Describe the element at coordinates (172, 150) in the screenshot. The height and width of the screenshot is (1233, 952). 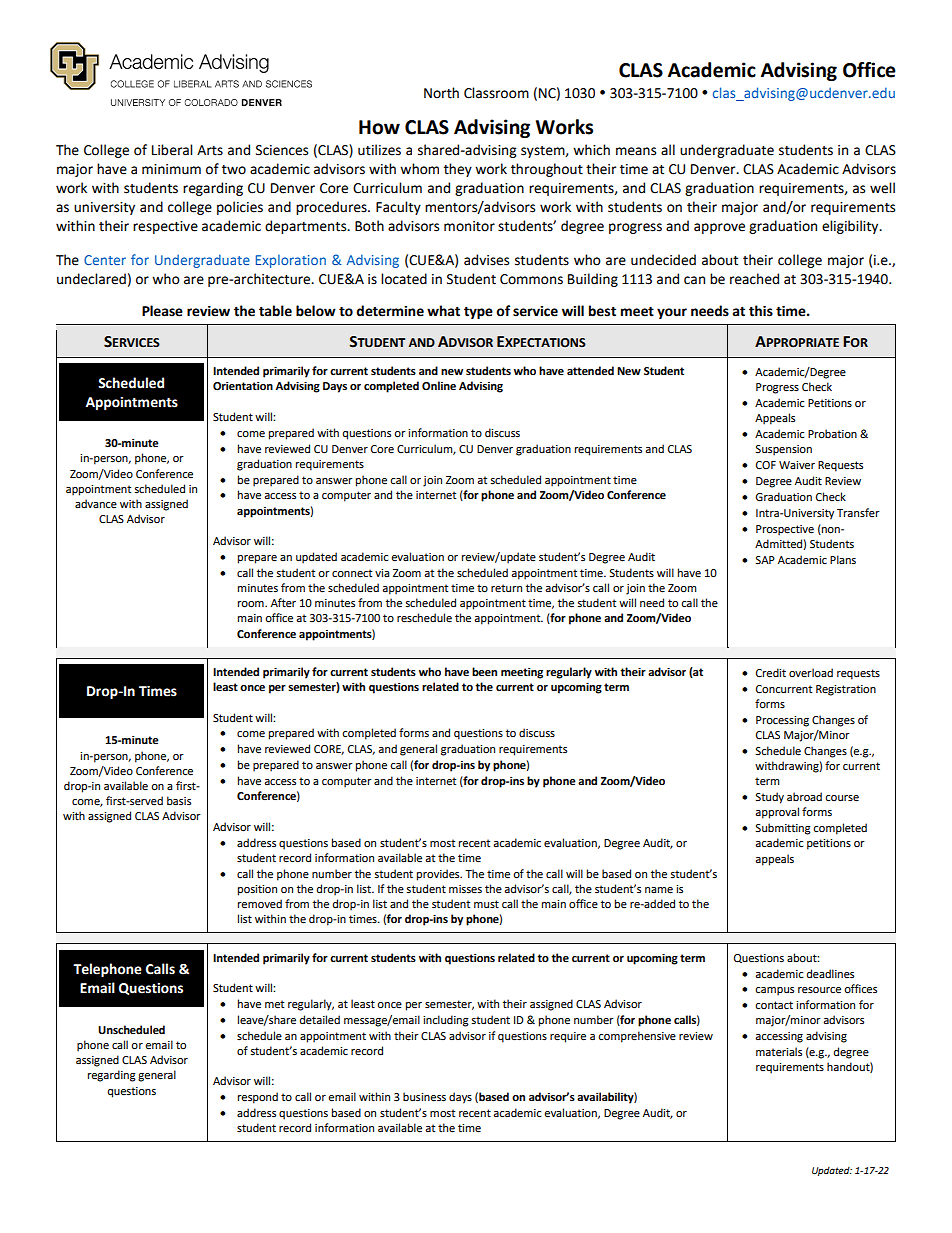
I see `Liberal` at that location.
